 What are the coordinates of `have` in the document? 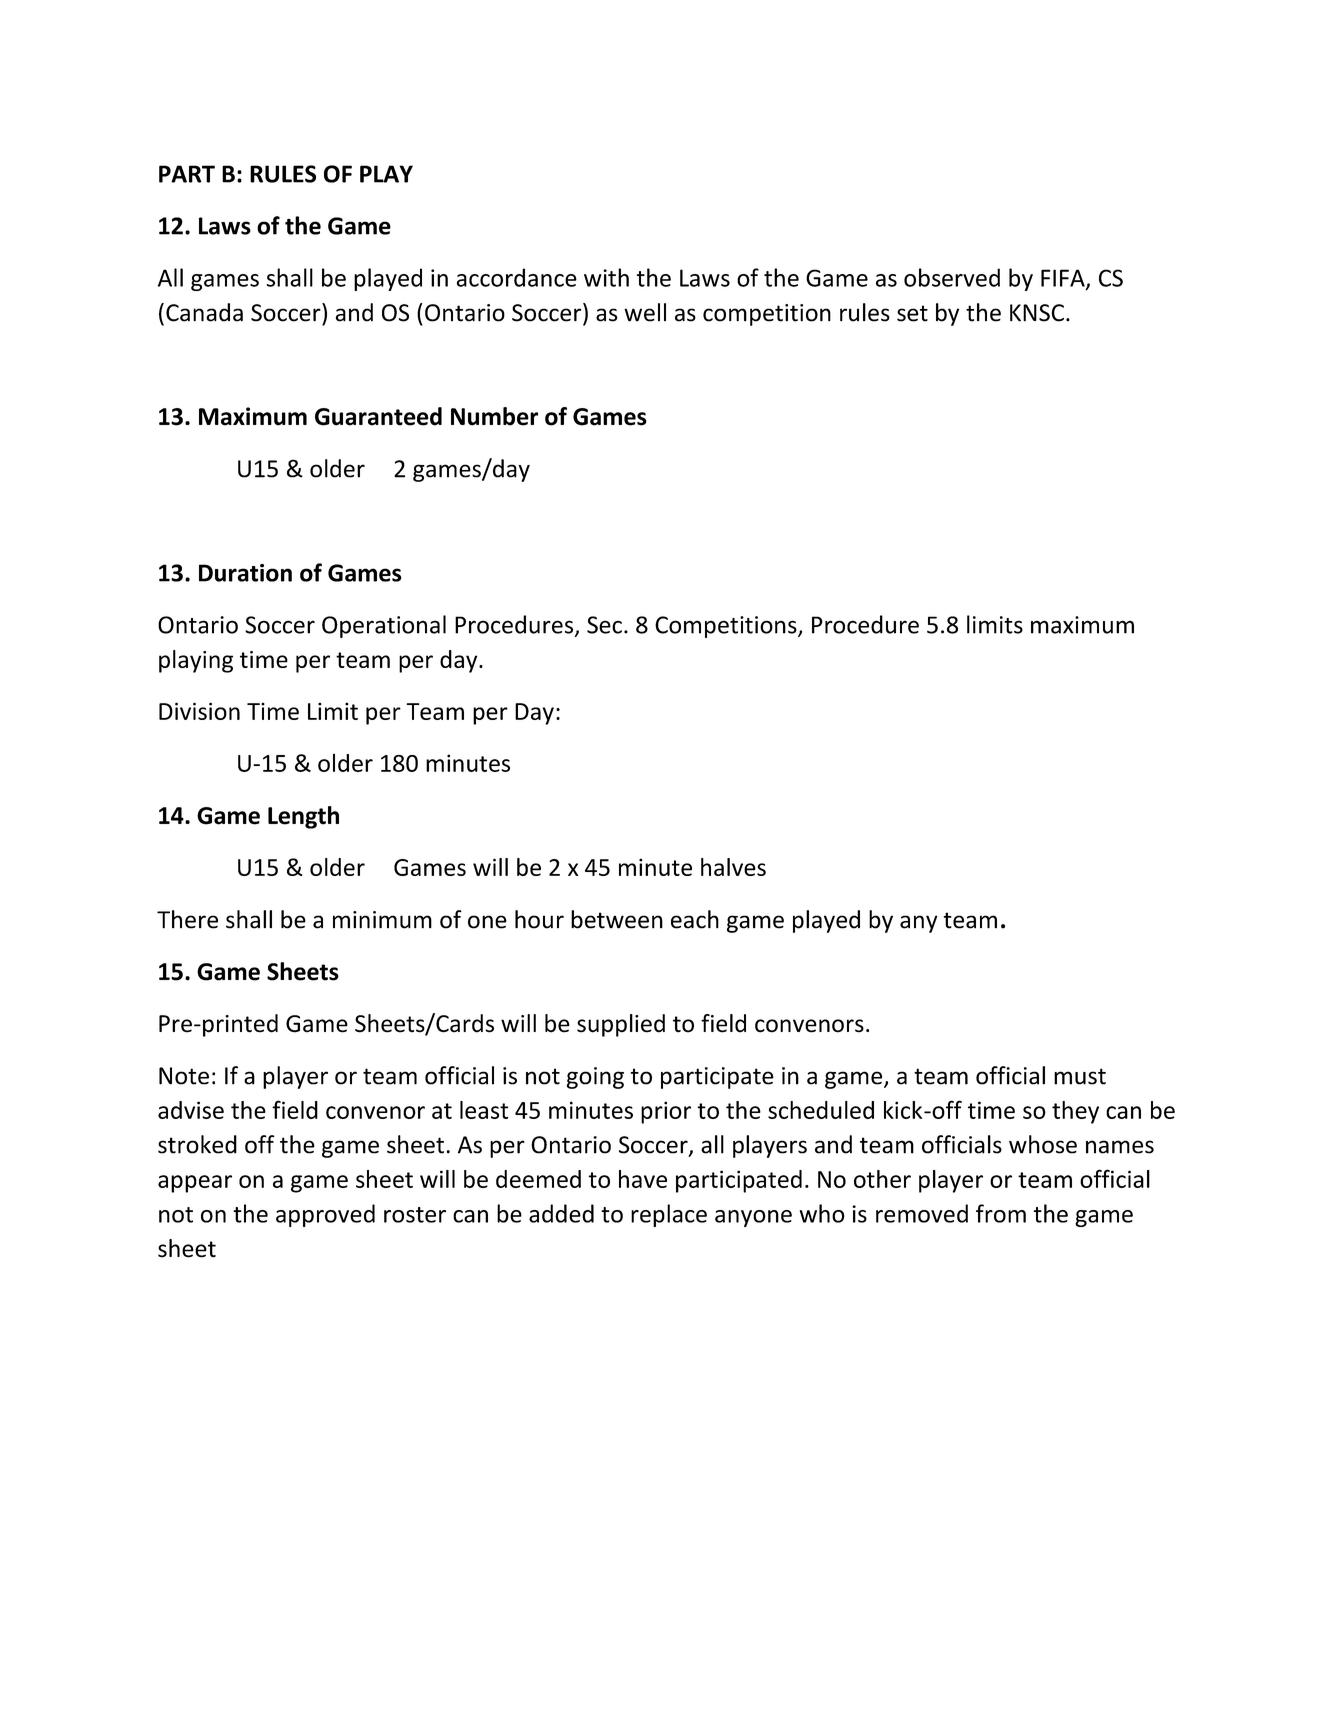 It's located at (643, 1179).
